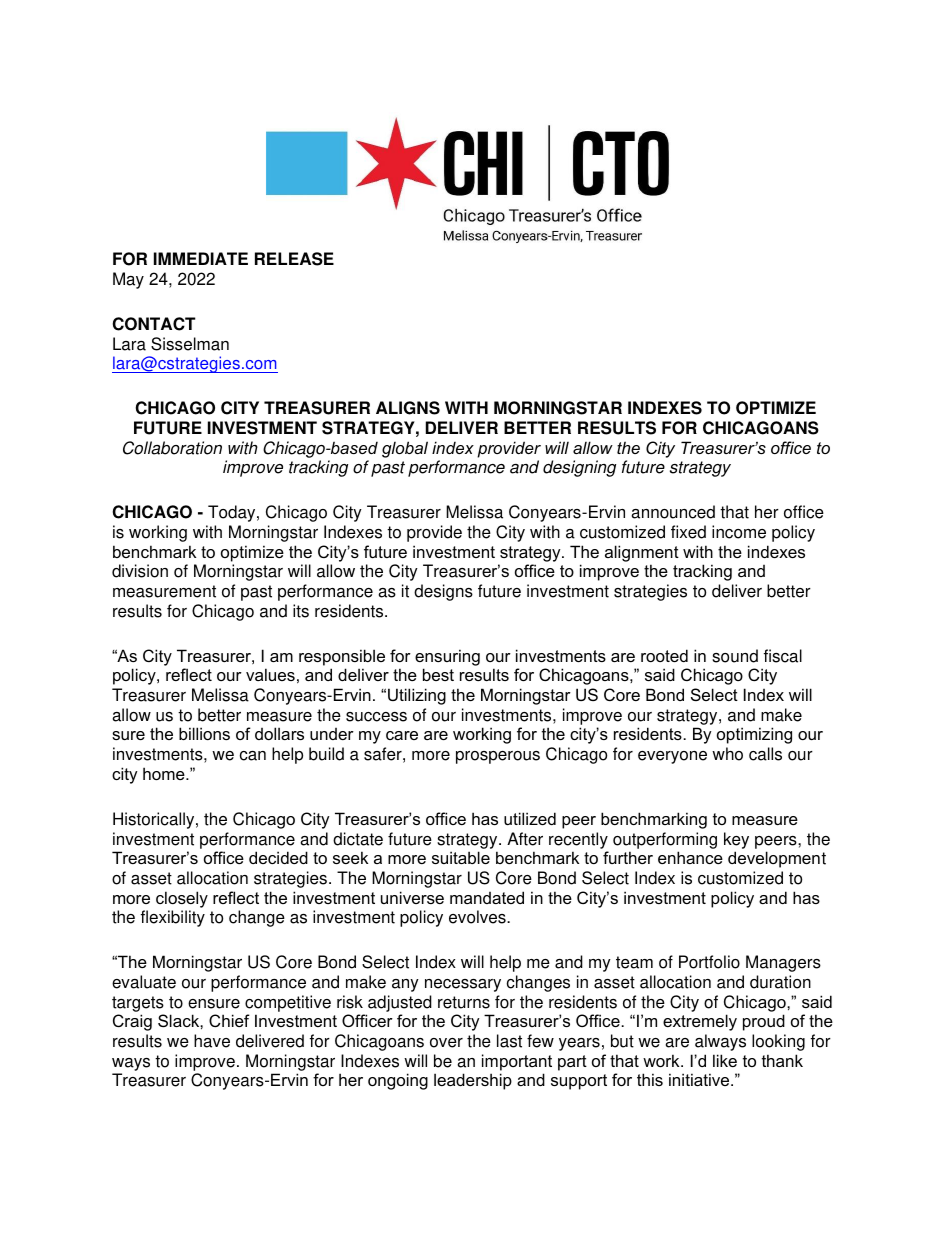 Image resolution: width=952 pixels, height=1233 pixels. What do you see at coordinates (294, 259) in the document?
I see `RELEASE` at bounding box center [294, 259].
